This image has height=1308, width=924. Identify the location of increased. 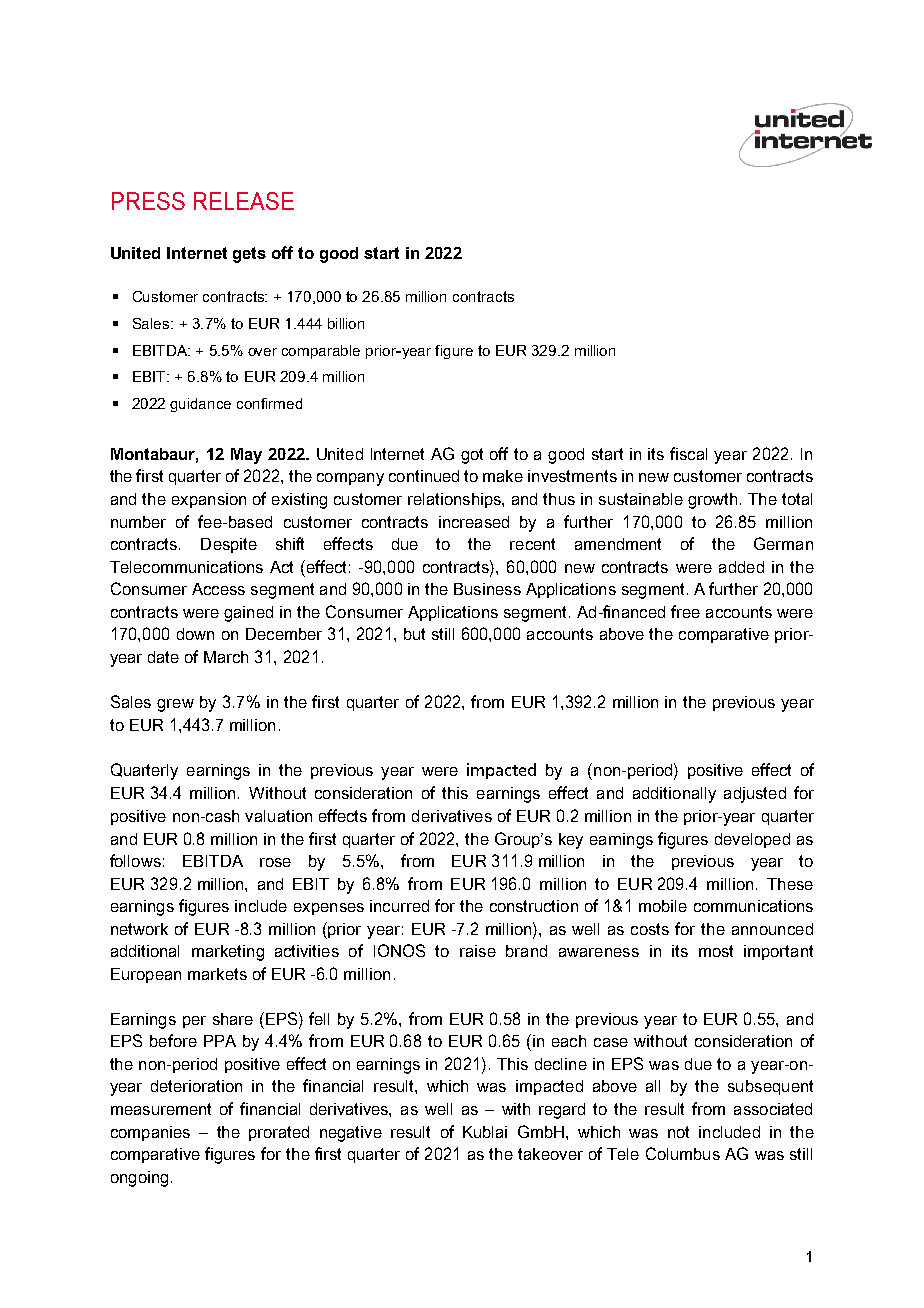
(474, 522).
